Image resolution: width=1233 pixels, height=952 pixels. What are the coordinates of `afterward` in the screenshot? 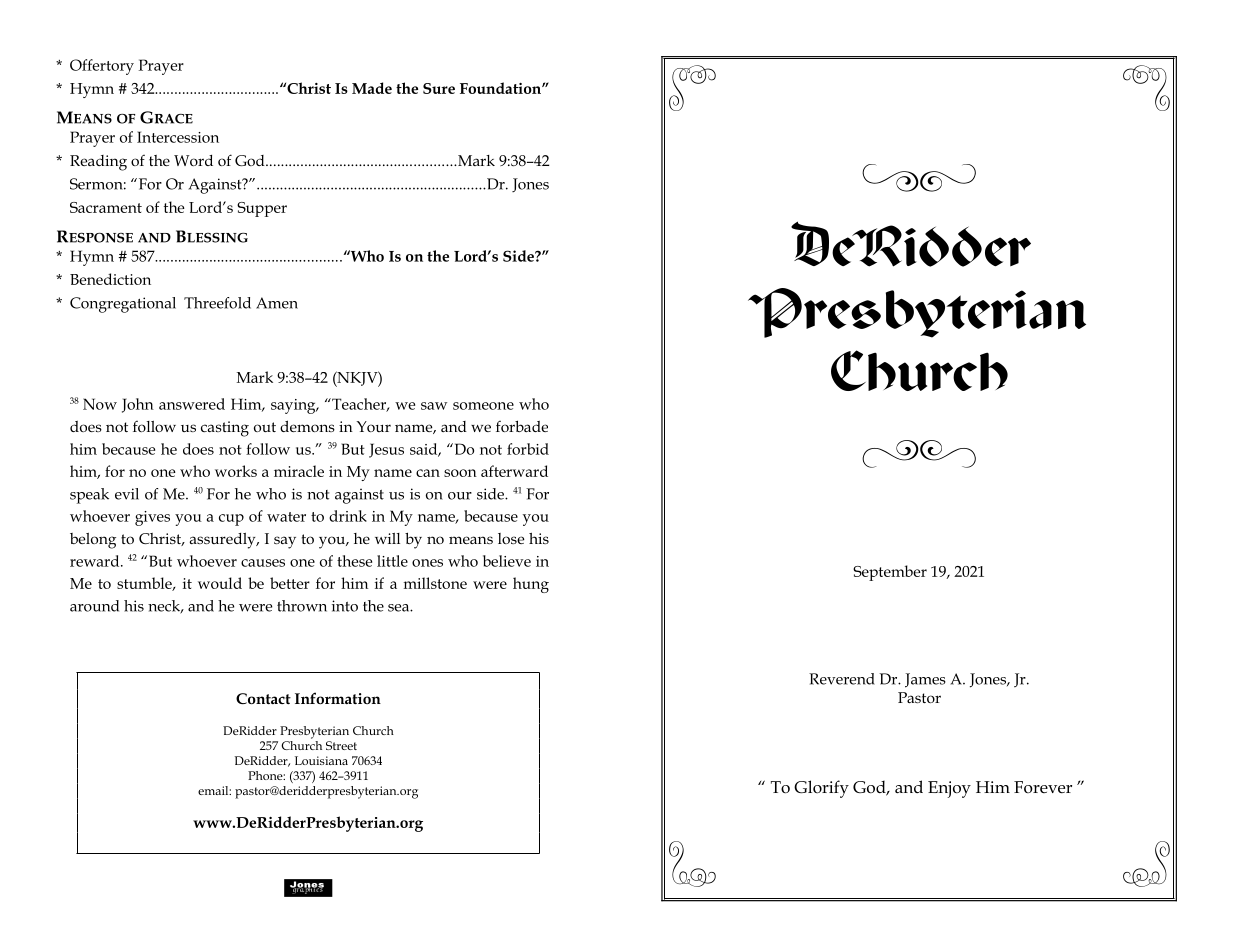 It's located at (514, 471).
